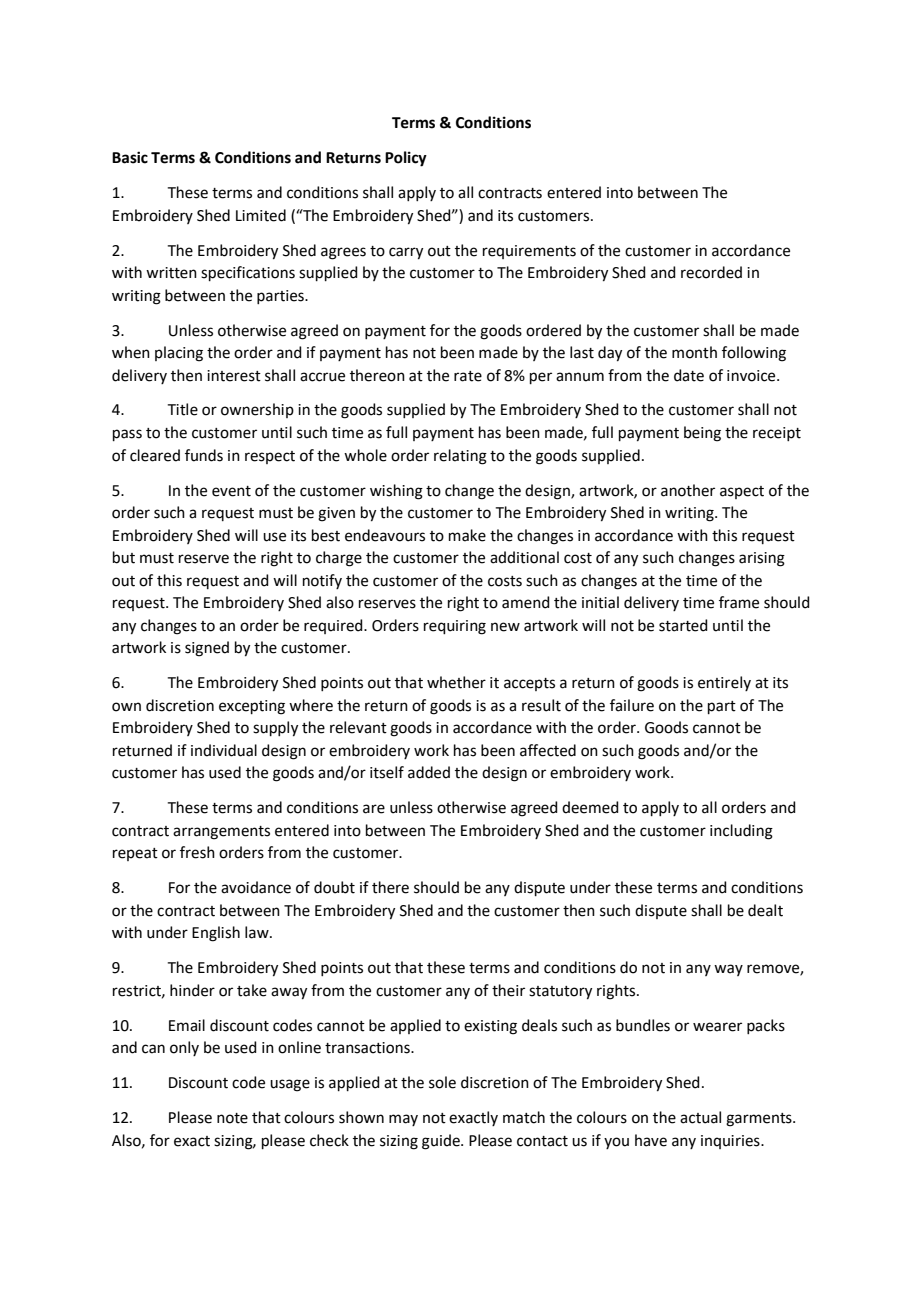 The width and height of the screenshot is (924, 1308). Describe the element at coordinates (406, 159) in the screenshot. I see `Policy` at that location.
